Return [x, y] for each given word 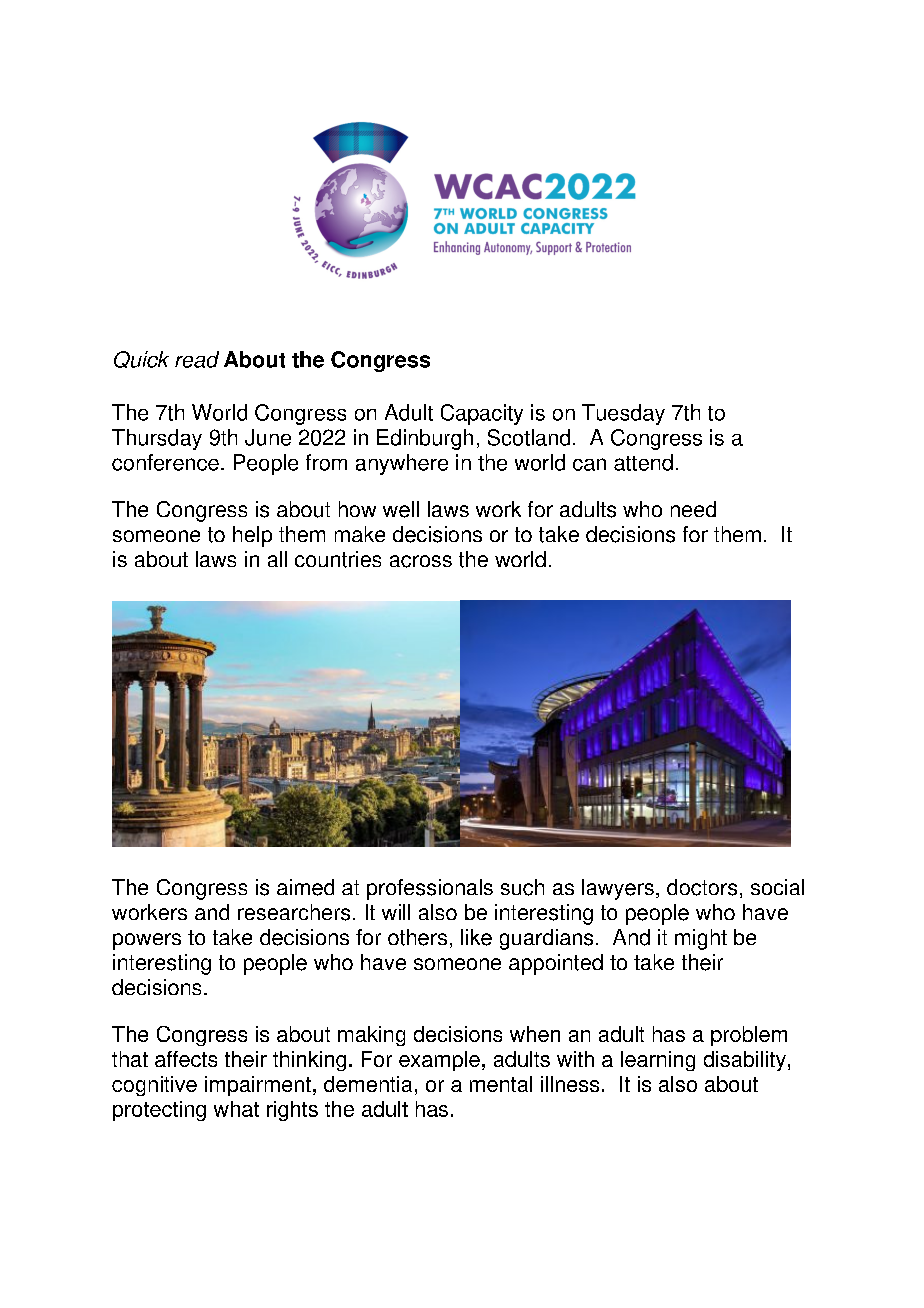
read [197, 359]
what [236, 1109]
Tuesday [623, 414]
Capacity [482, 414]
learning [658, 1061]
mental [501, 1084]
